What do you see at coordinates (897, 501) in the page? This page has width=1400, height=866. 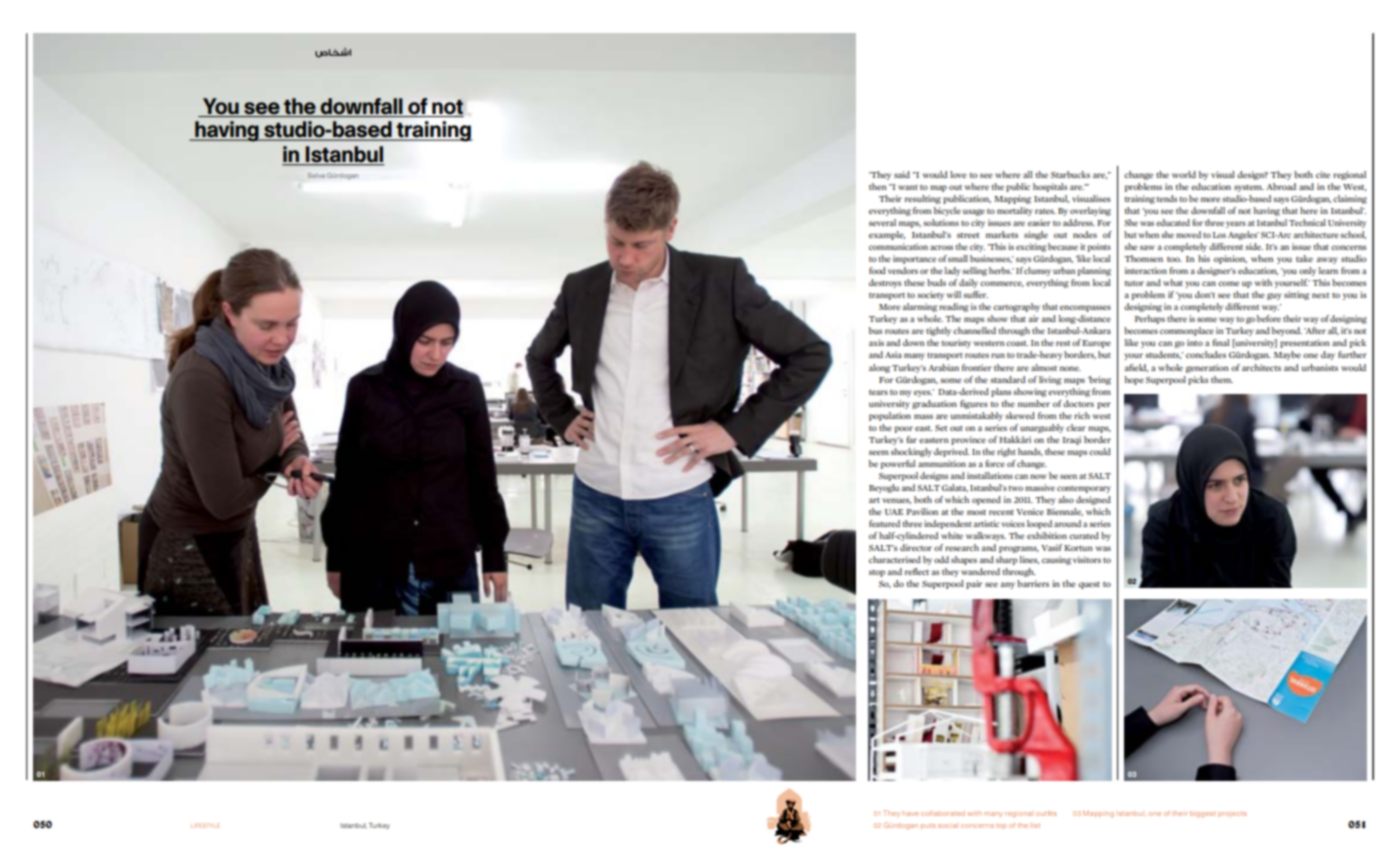 I see `venues` at bounding box center [897, 501].
